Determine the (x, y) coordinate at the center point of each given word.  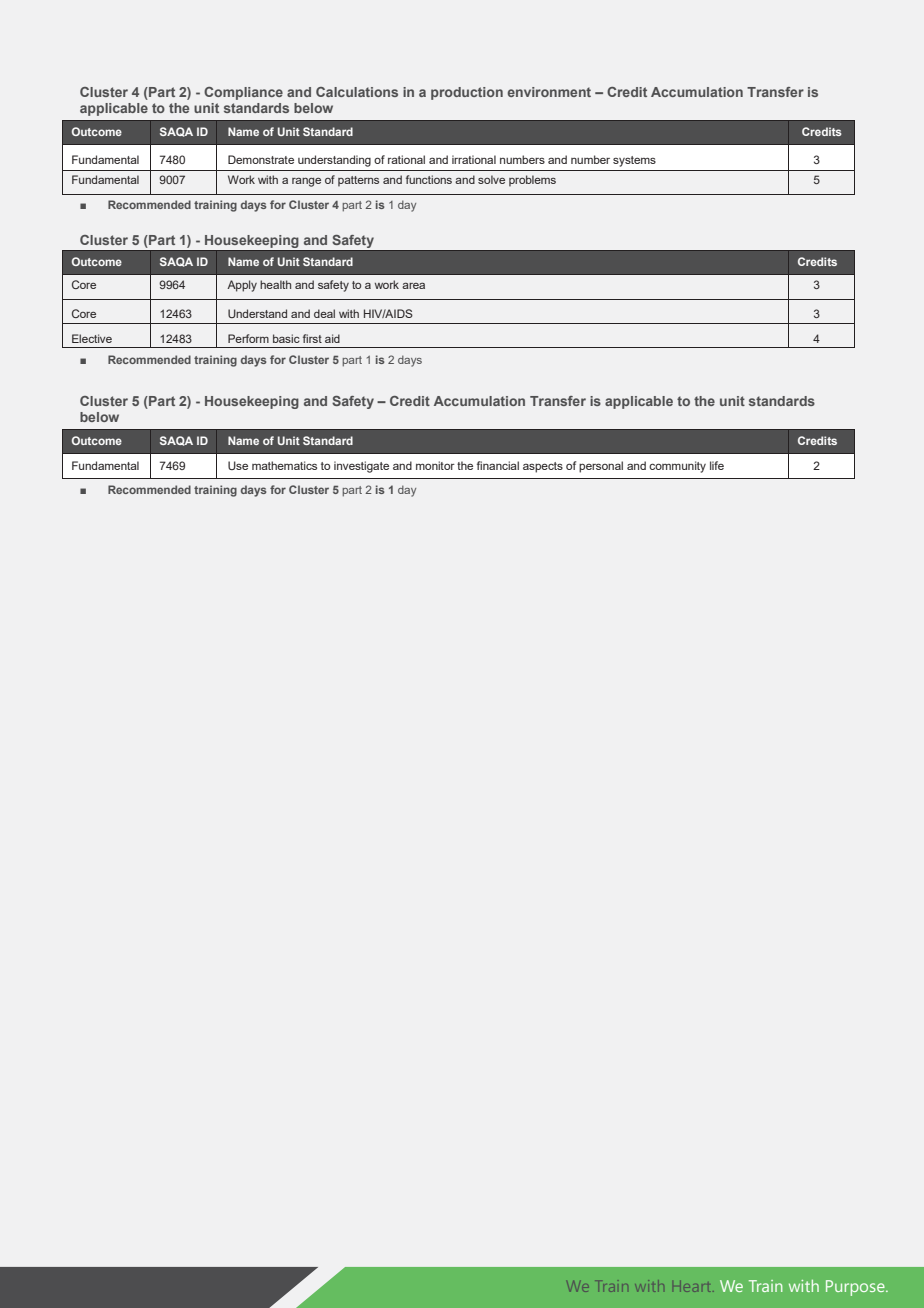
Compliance (243, 93)
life (717, 465)
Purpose (856, 1288)
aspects (543, 467)
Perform (248, 338)
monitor (435, 465)
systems (634, 161)
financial (498, 465)
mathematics (284, 465)
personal (601, 467)
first (312, 338)
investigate (361, 467)
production (467, 93)
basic (286, 338)
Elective (92, 338)
